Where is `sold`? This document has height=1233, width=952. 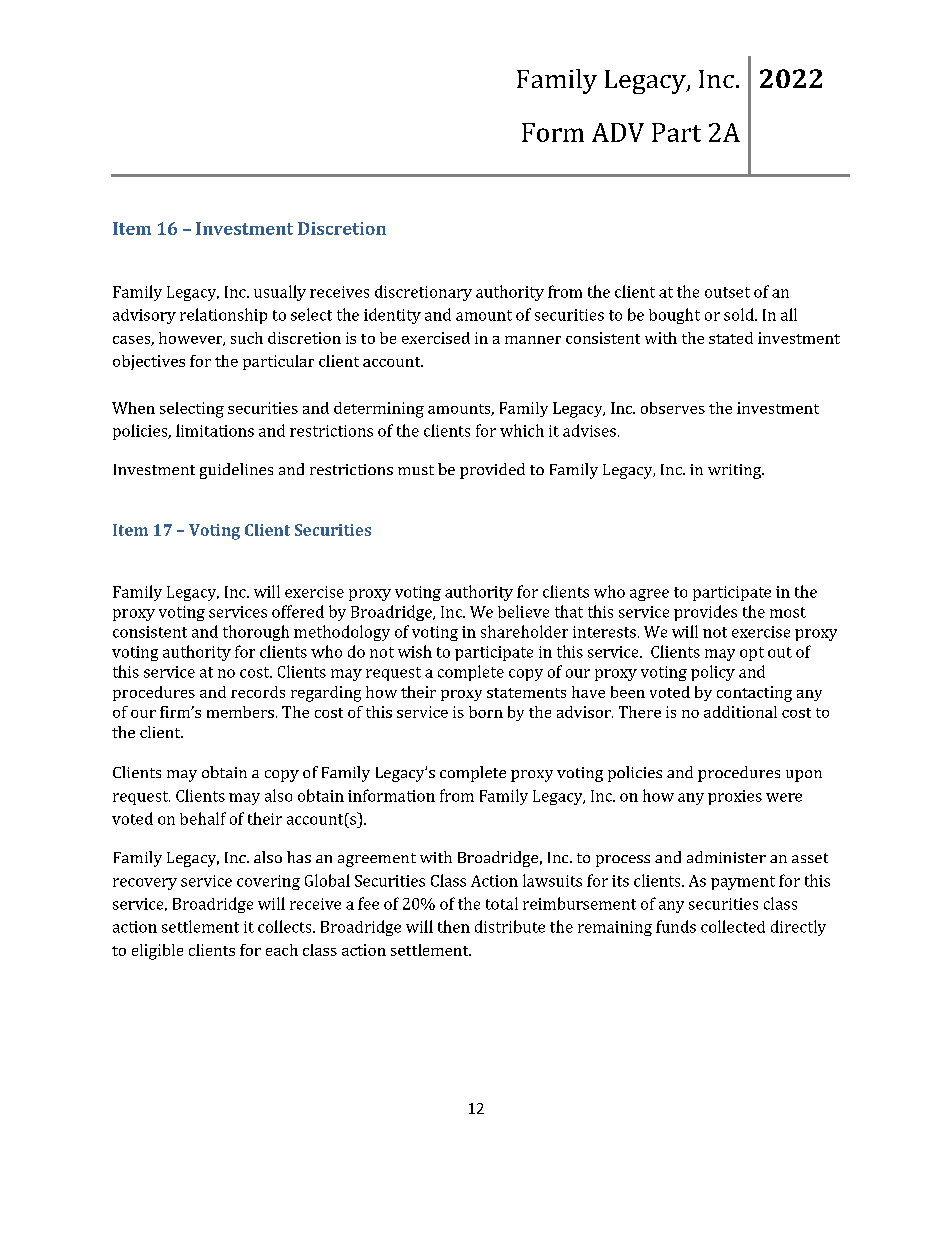
sold is located at coordinates (740, 314).
